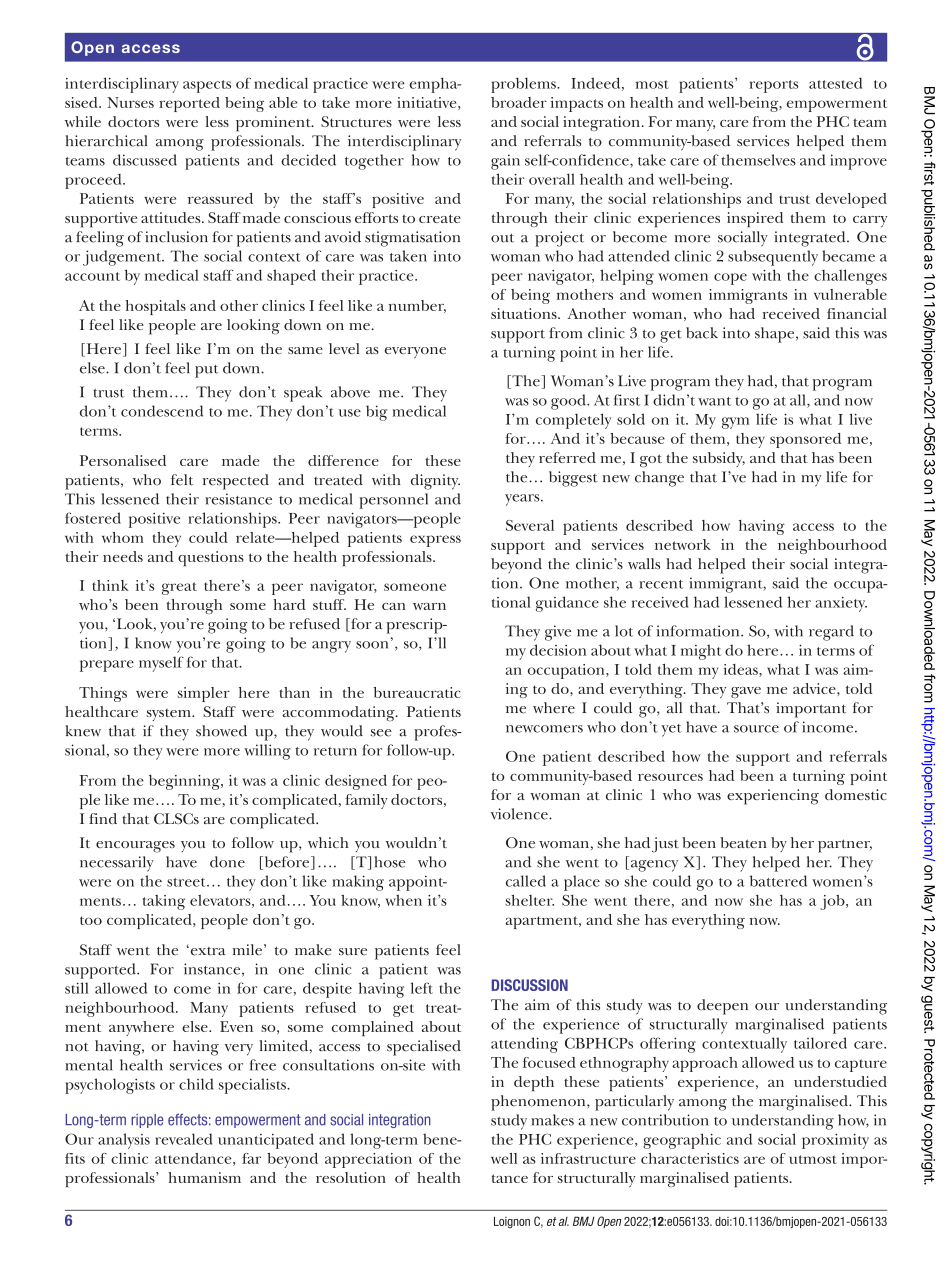 This screenshot has width=952, height=1270. Describe the element at coordinates (714, 401) in the screenshot. I see `want` at that location.
